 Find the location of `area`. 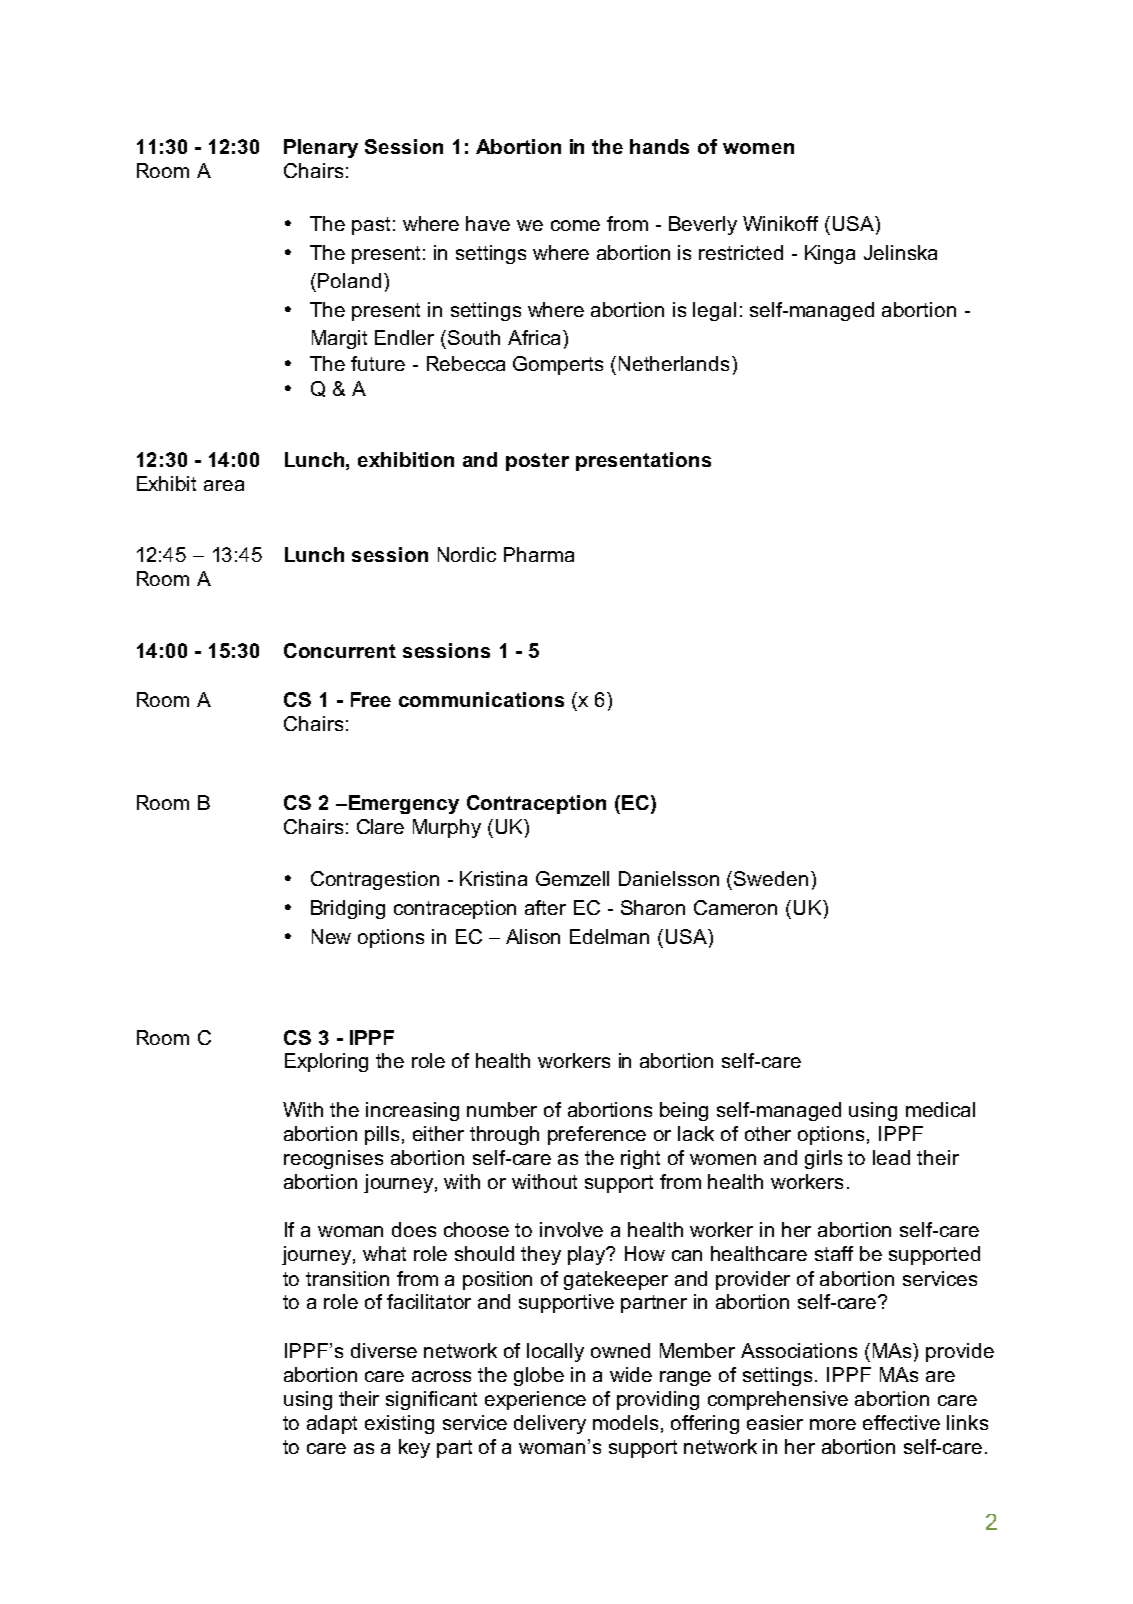

area is located at coordinates (224, 485).
